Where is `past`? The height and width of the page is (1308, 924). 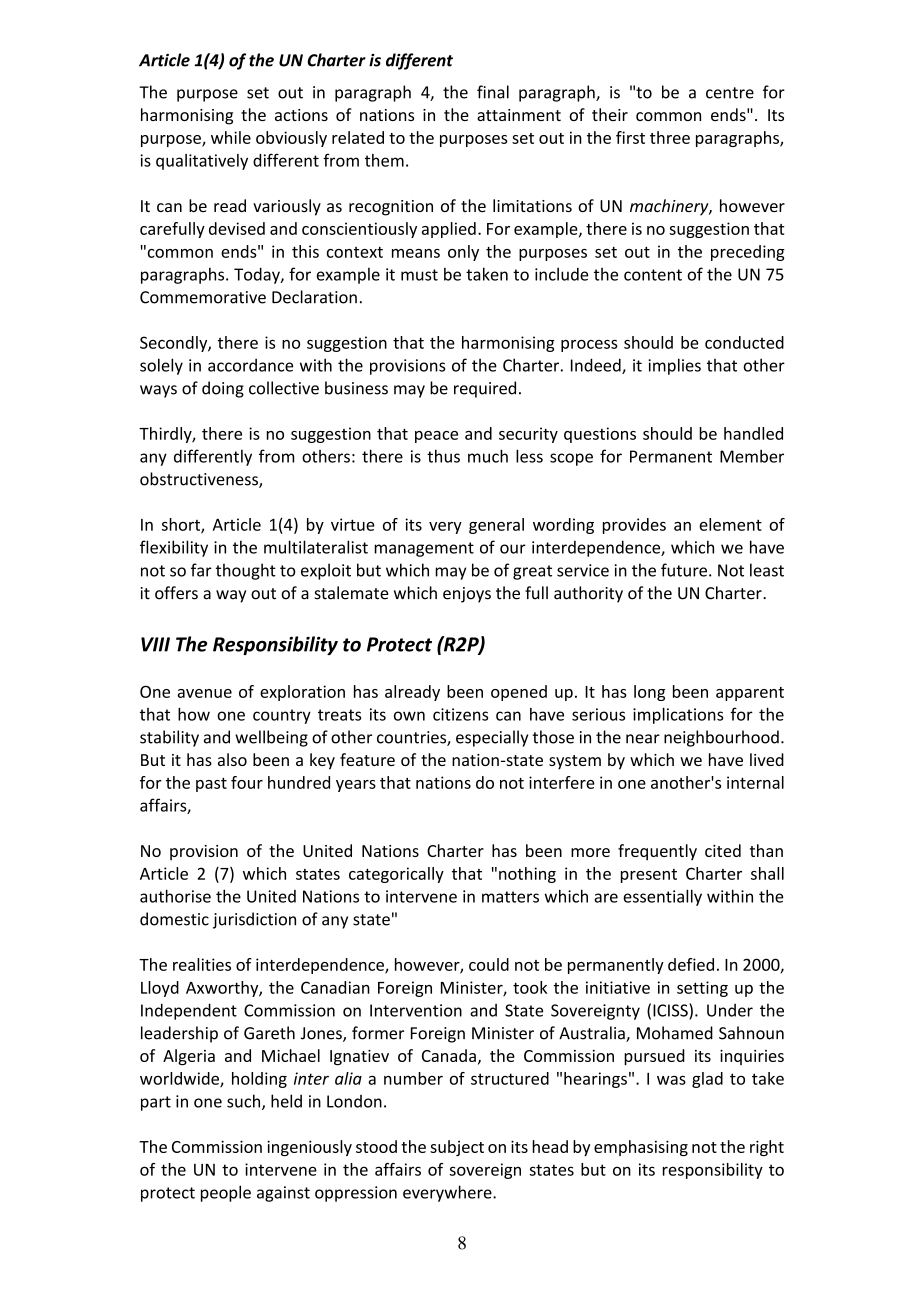 past is located at coordinates (211, 785).
